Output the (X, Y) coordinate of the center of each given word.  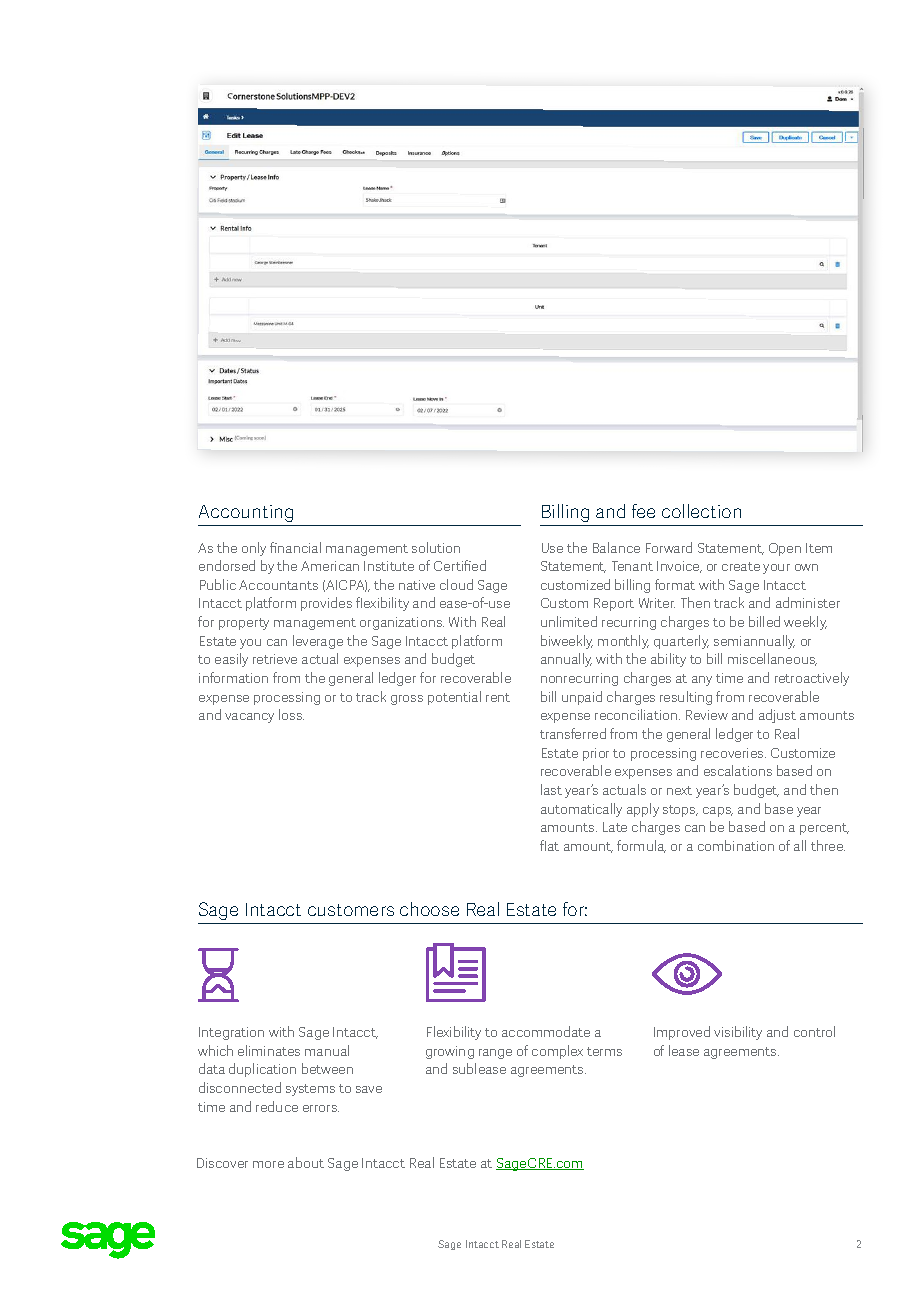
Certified (460, 565)
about (306, 1162)
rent (498, 697)
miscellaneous (772, 659)
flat (549, 845)
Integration (231, 1033)
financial (295, 547)
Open (785, 549)
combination (736, 845)
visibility (738, 1033)
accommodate (546, 1031)
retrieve (275, 659)
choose (429, 909)
